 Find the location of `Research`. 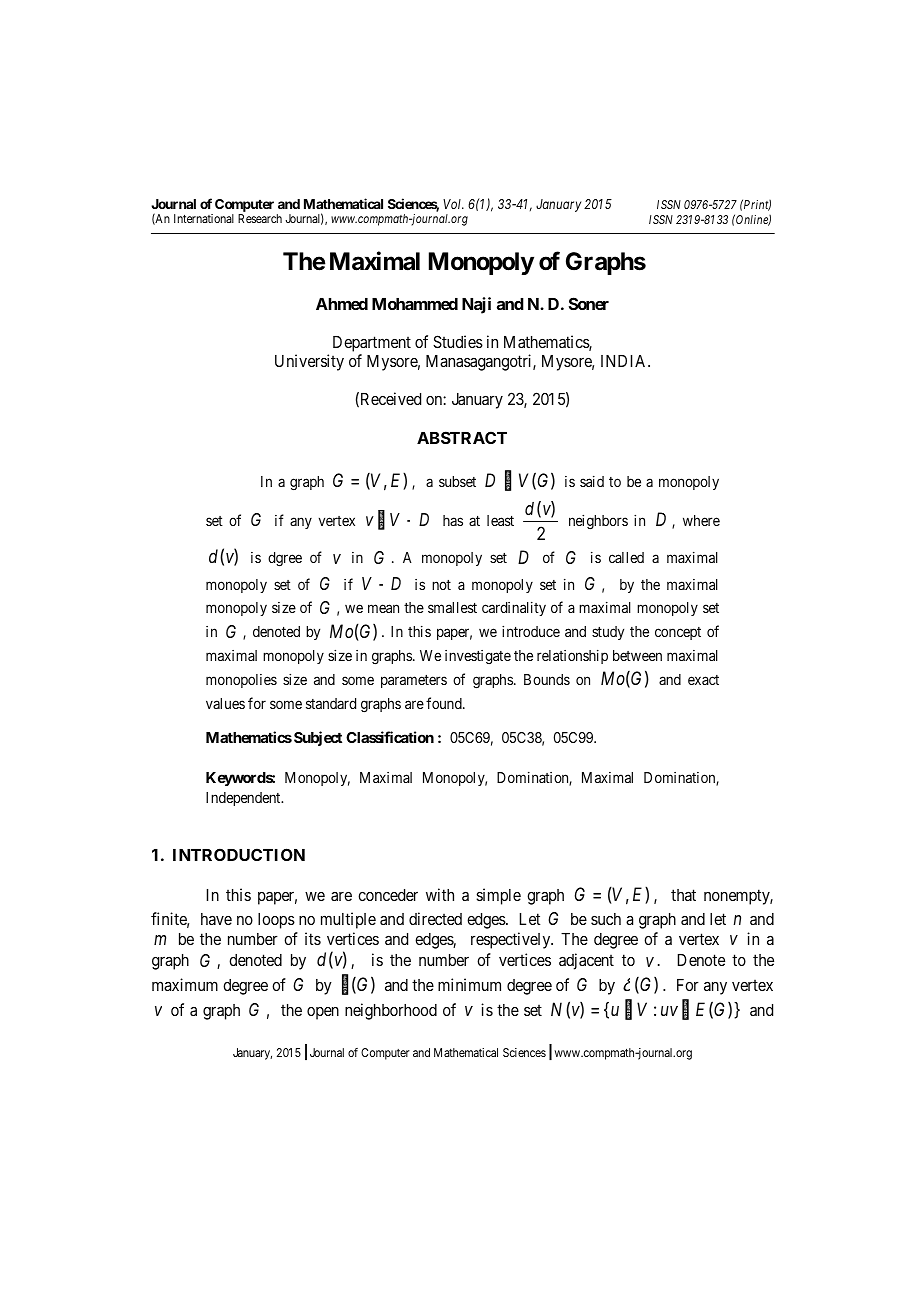

Research is located at coordinates (260, 218).
